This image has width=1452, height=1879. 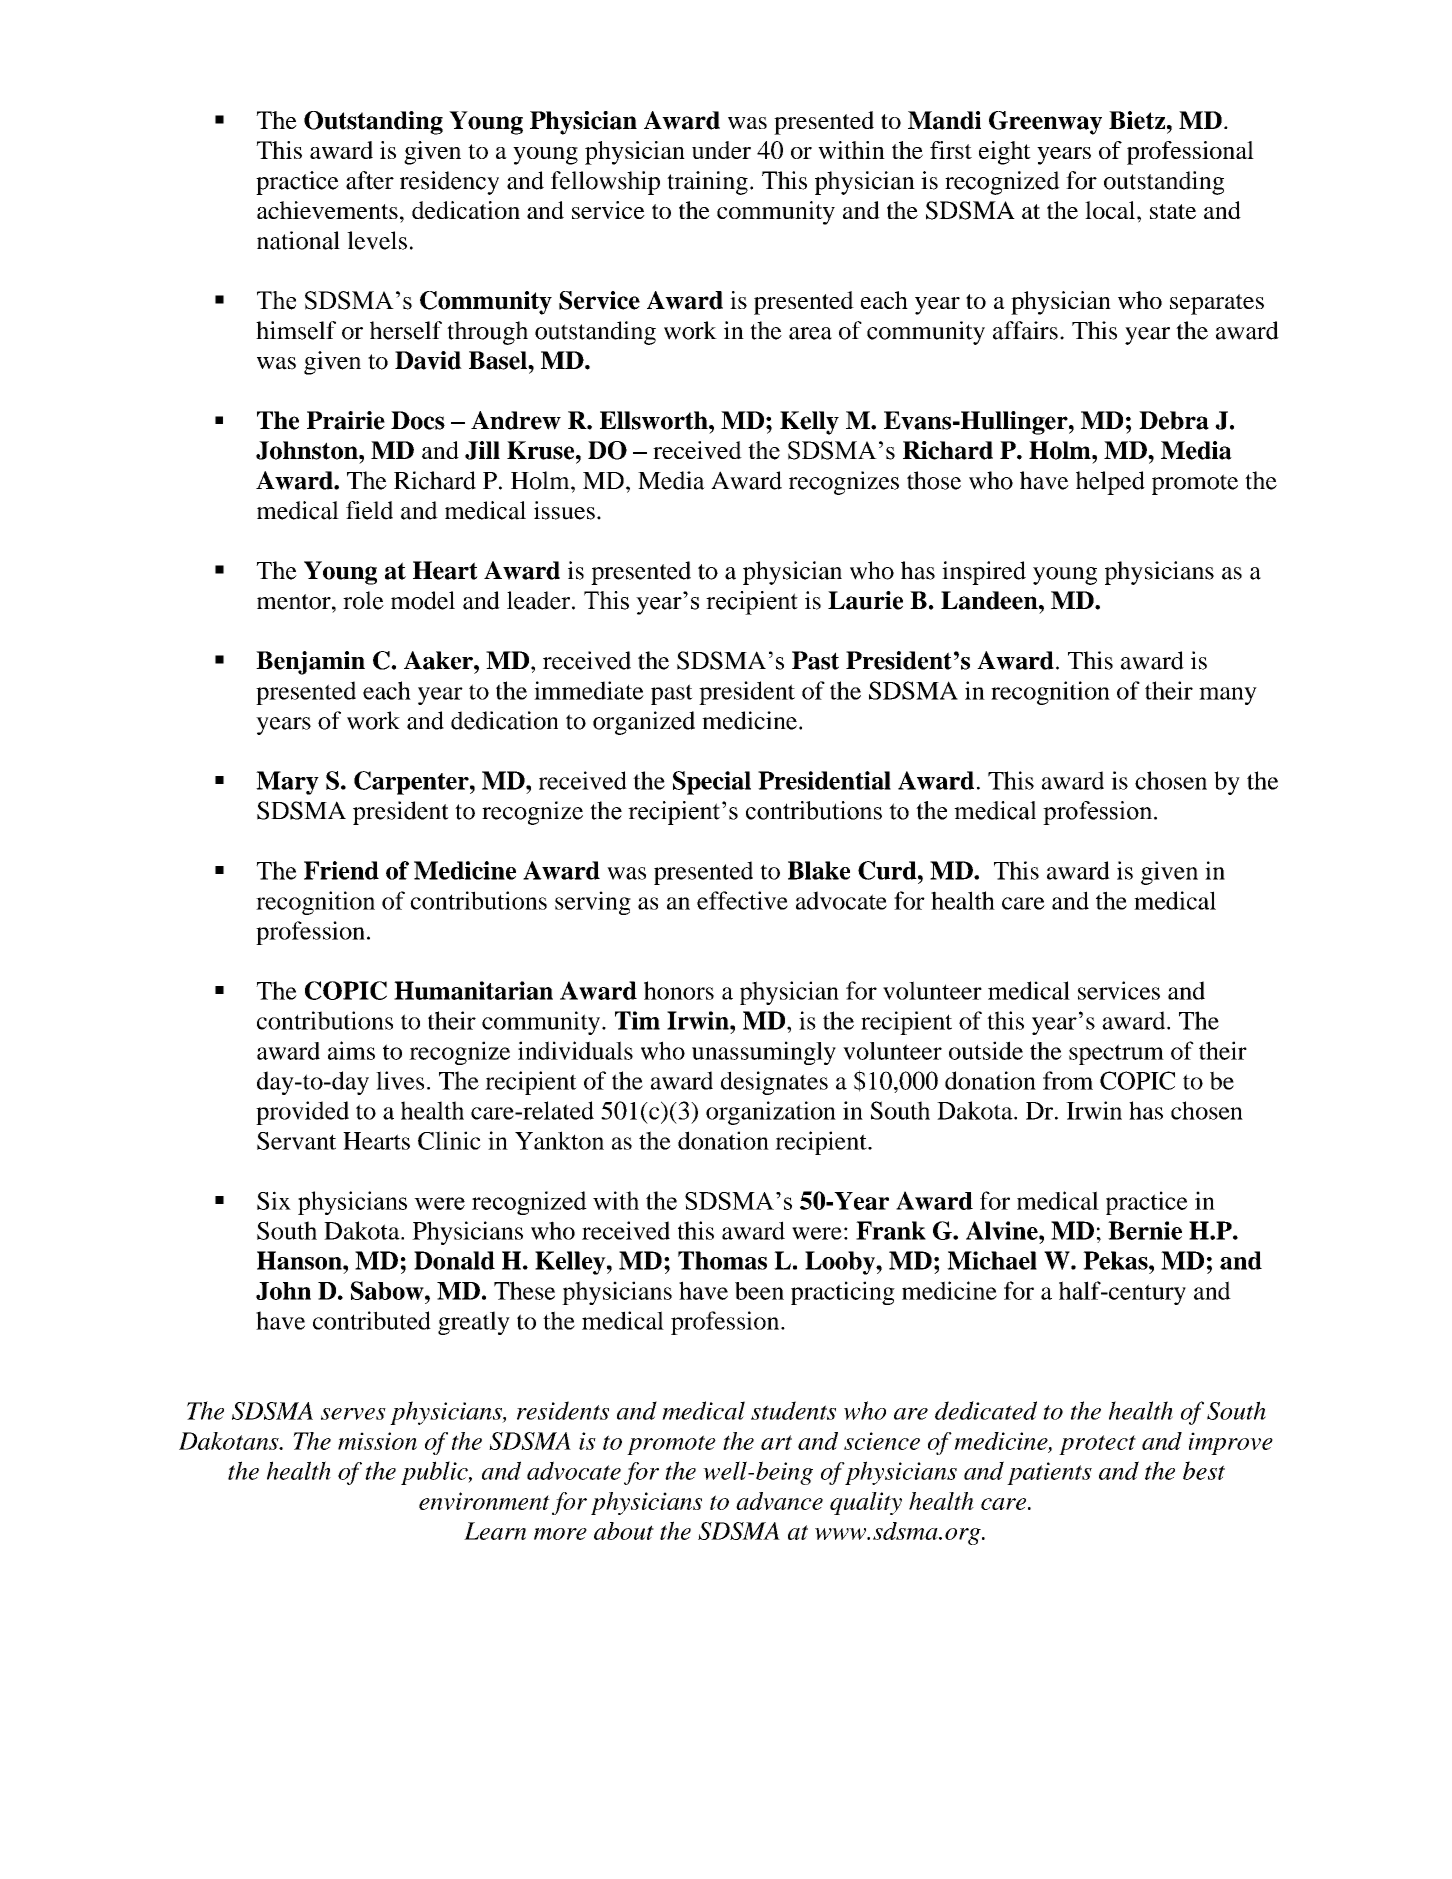 I want to click on Debra, so click(x=1174, y=420).
